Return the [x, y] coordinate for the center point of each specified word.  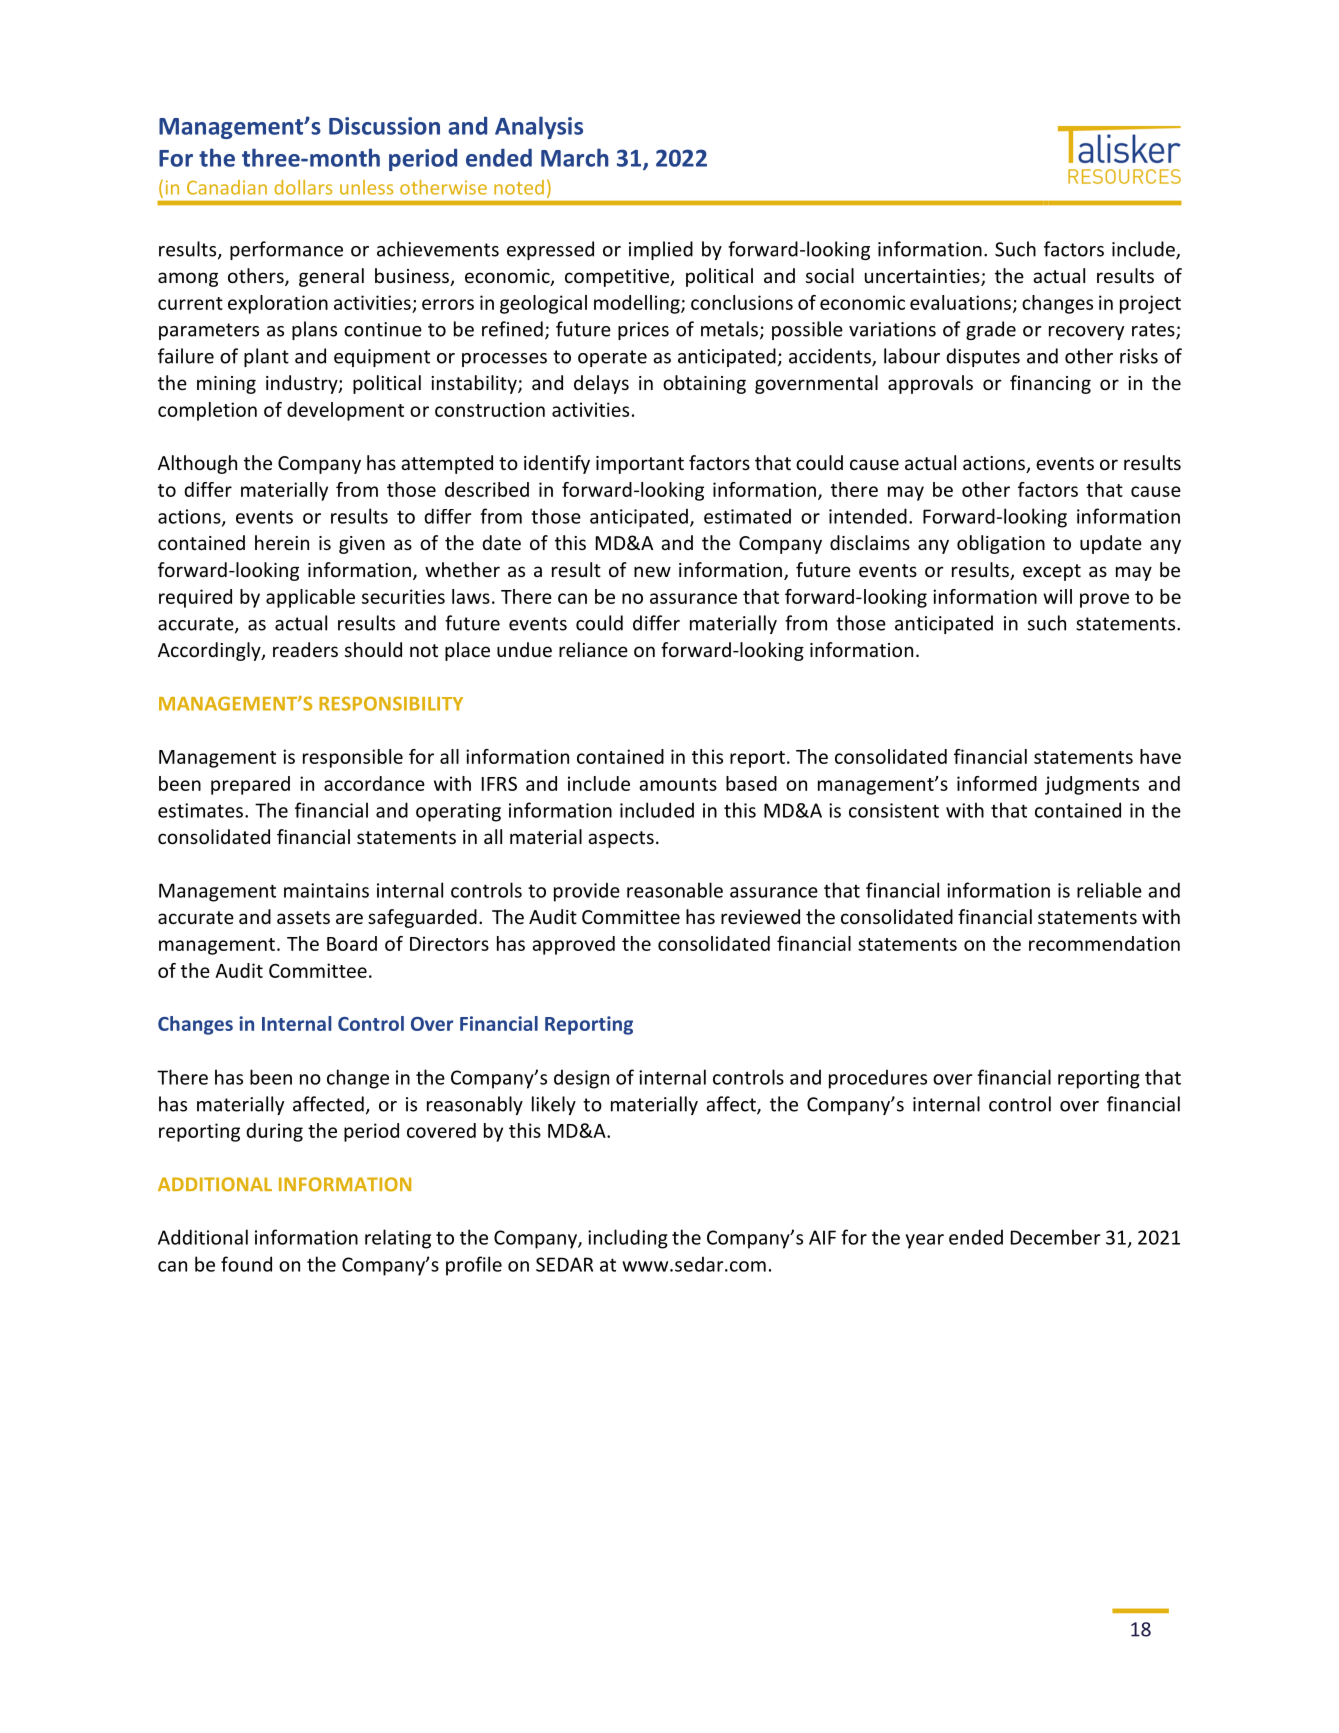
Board [352, 943]
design [581, 1079]
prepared [250, 785]
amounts [678, 784]
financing [1050, 384]
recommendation [1104, 943]
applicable [310, 598]
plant [266, 357]
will [1057, 596]
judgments [1092, 785]
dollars [303, 187]
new [652, 571]
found [246, 1264]
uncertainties [923, 277]
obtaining [704, 384]
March [575, 157]
